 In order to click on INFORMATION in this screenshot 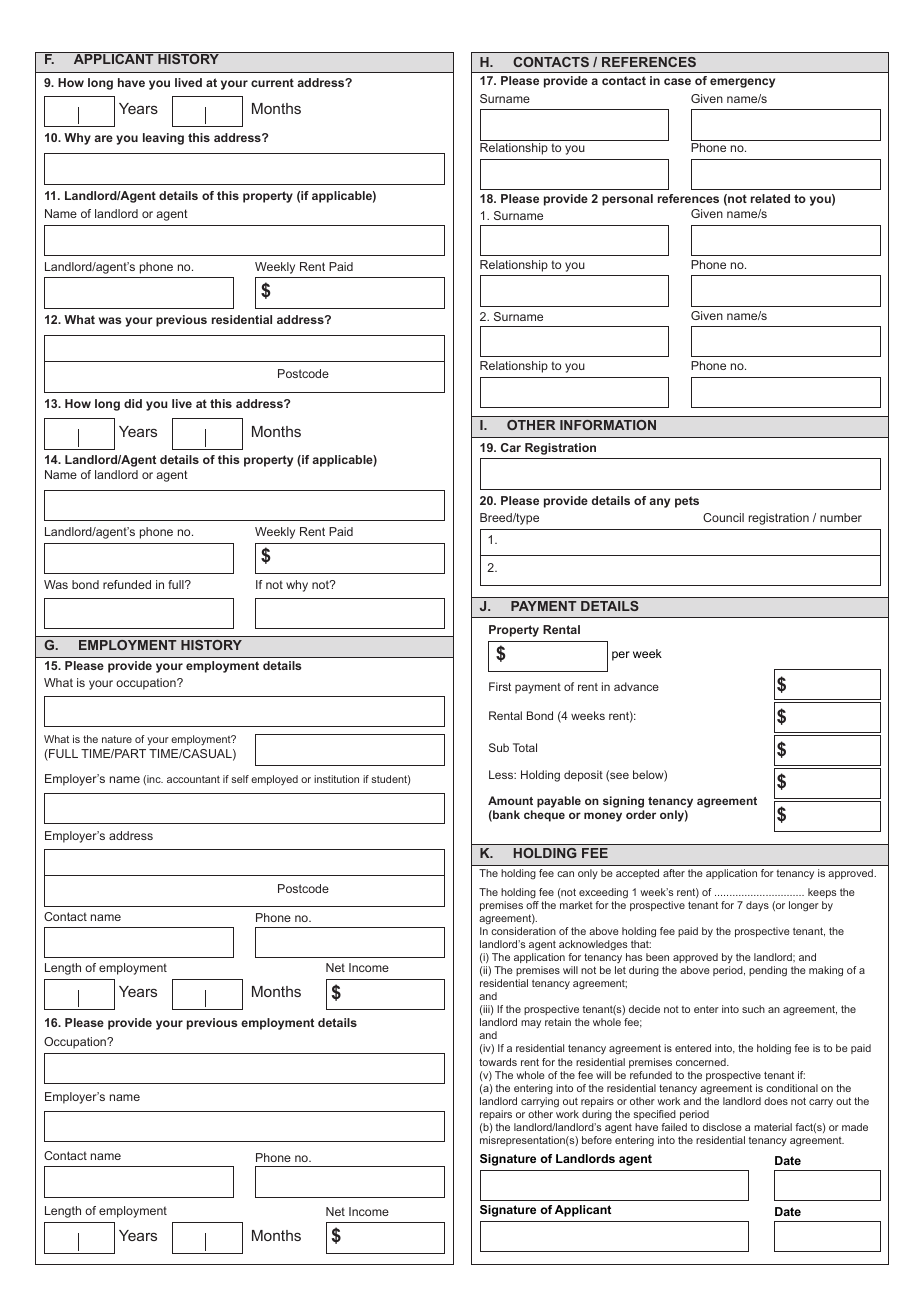, I will do `click(608, 425)`.
